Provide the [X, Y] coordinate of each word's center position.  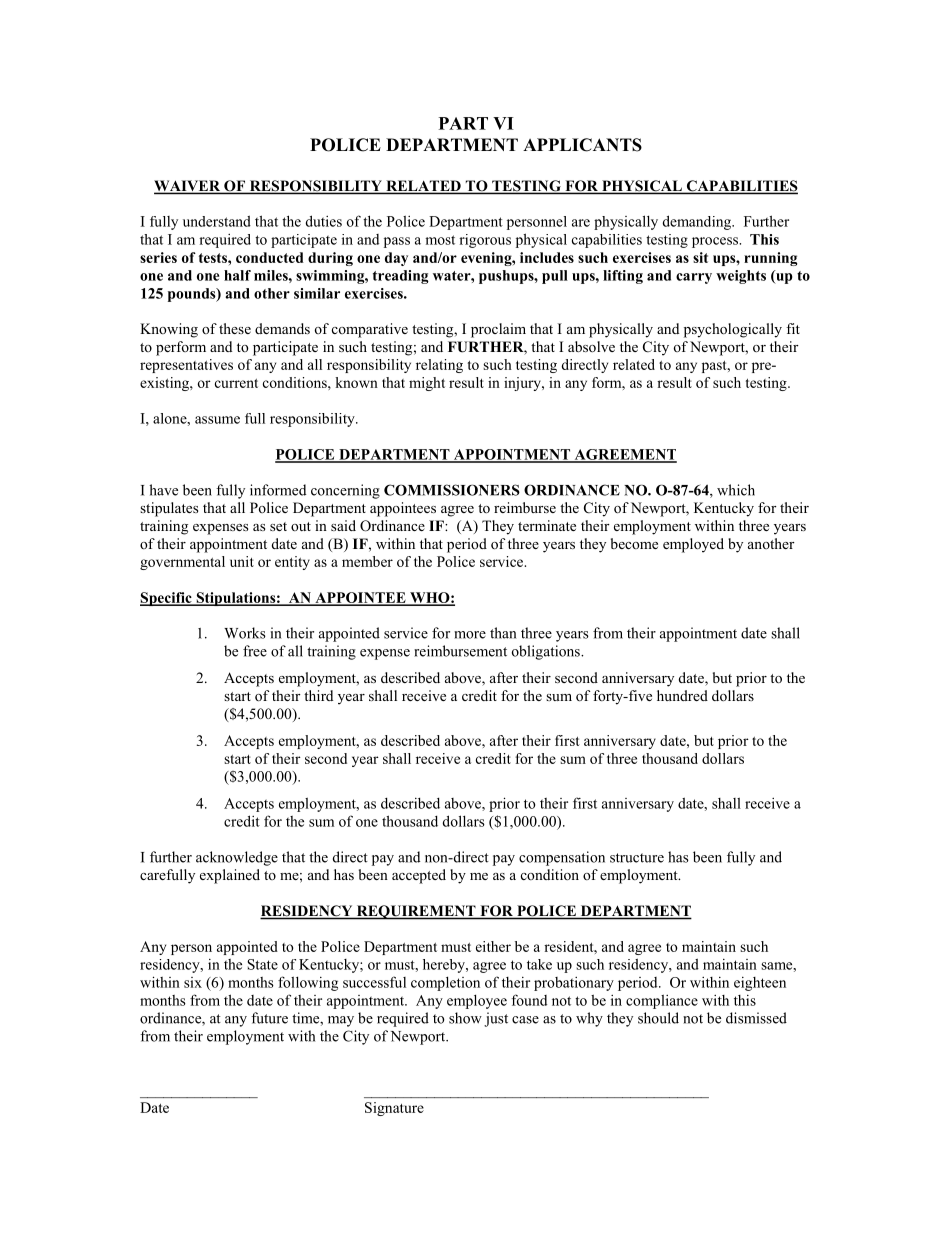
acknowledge [237, 858]
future [269, 1018]
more [470, 635]
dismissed [756, 1018]
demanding [698, 222]
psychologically [733, 330]
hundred [682, 695]
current [236, 383]
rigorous [485, 241]
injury [523, 384]
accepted [419, 876]
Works [245, 633]
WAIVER [188, 187]
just [496, 1019]
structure [637, 858]
